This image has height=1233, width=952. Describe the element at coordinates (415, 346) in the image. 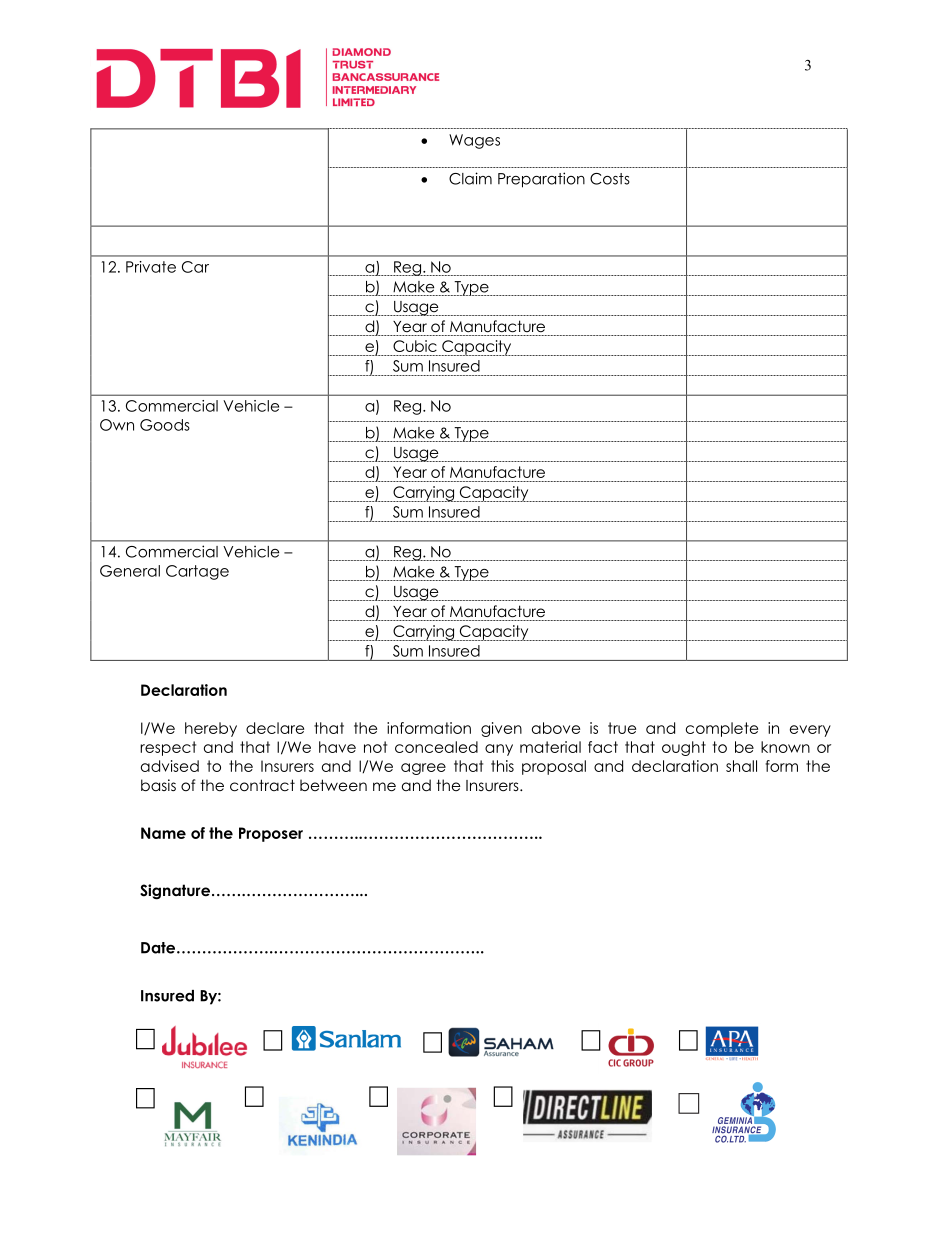

I see `Cubic` at that location.
